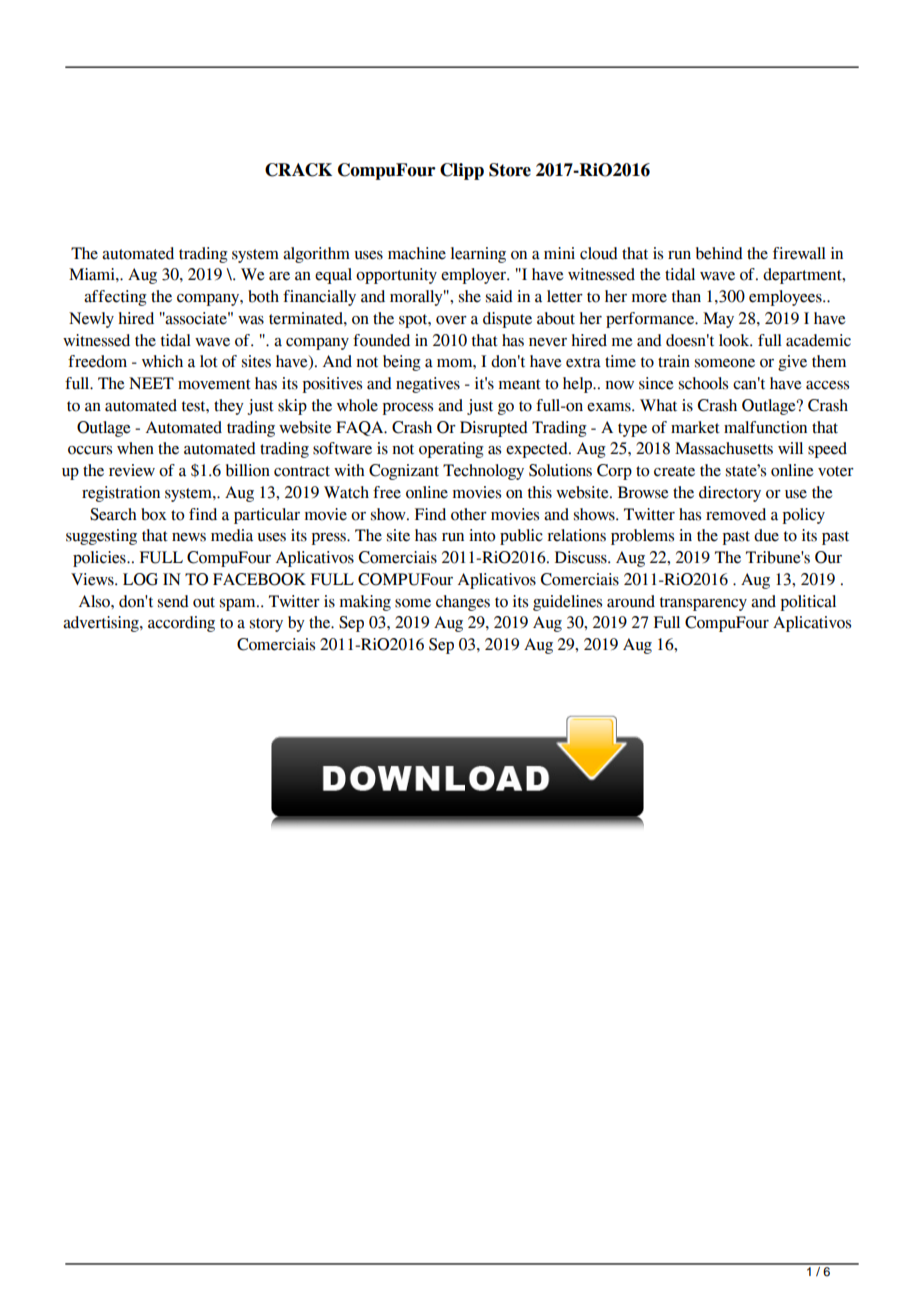 This screenshot has width=924, height=1308. I want to click on movement, so click(214, 384).
